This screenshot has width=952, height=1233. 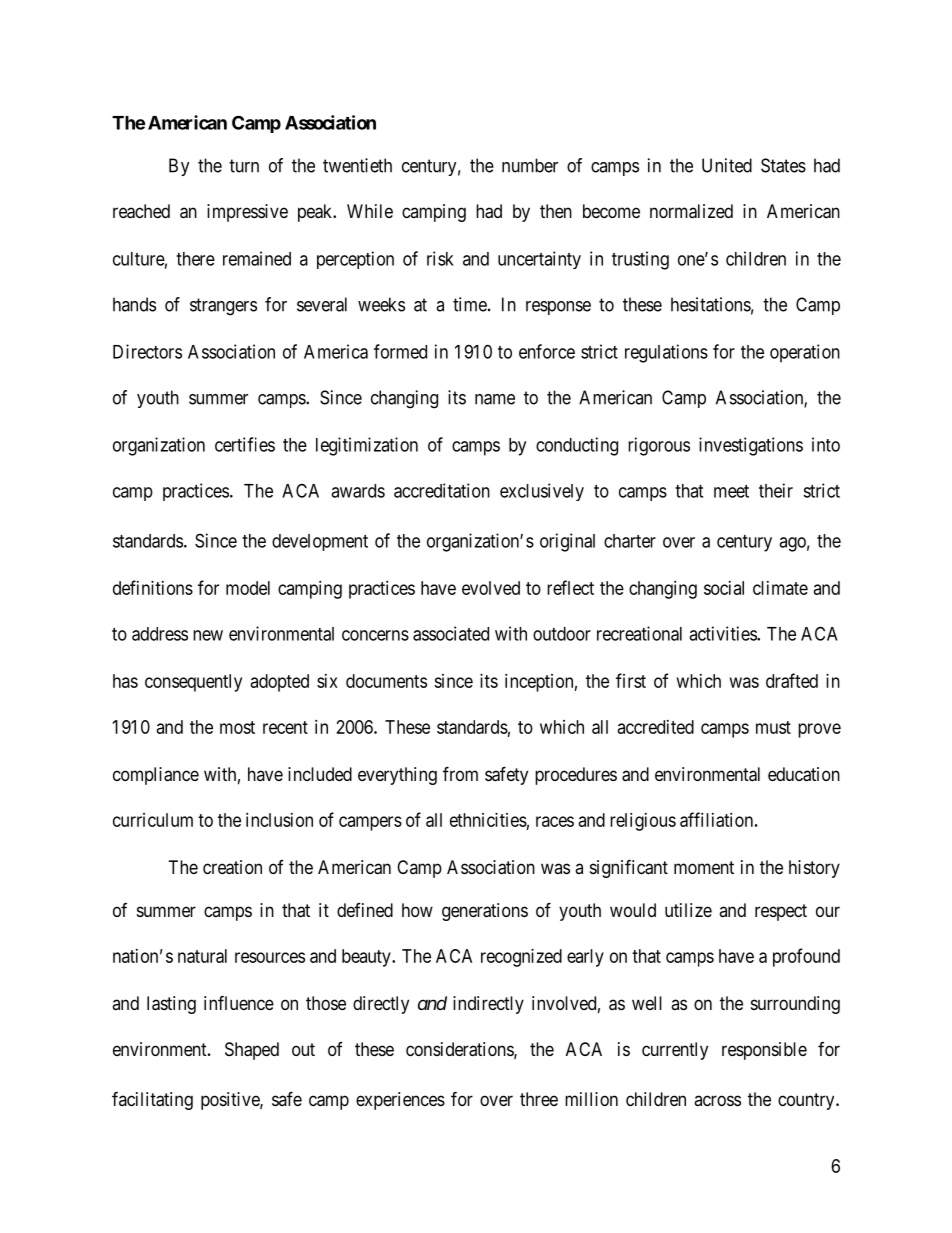 What do you see at coordinates (530, 165) in the screenshot?
I see `number` at bounding box center [530, 165].
